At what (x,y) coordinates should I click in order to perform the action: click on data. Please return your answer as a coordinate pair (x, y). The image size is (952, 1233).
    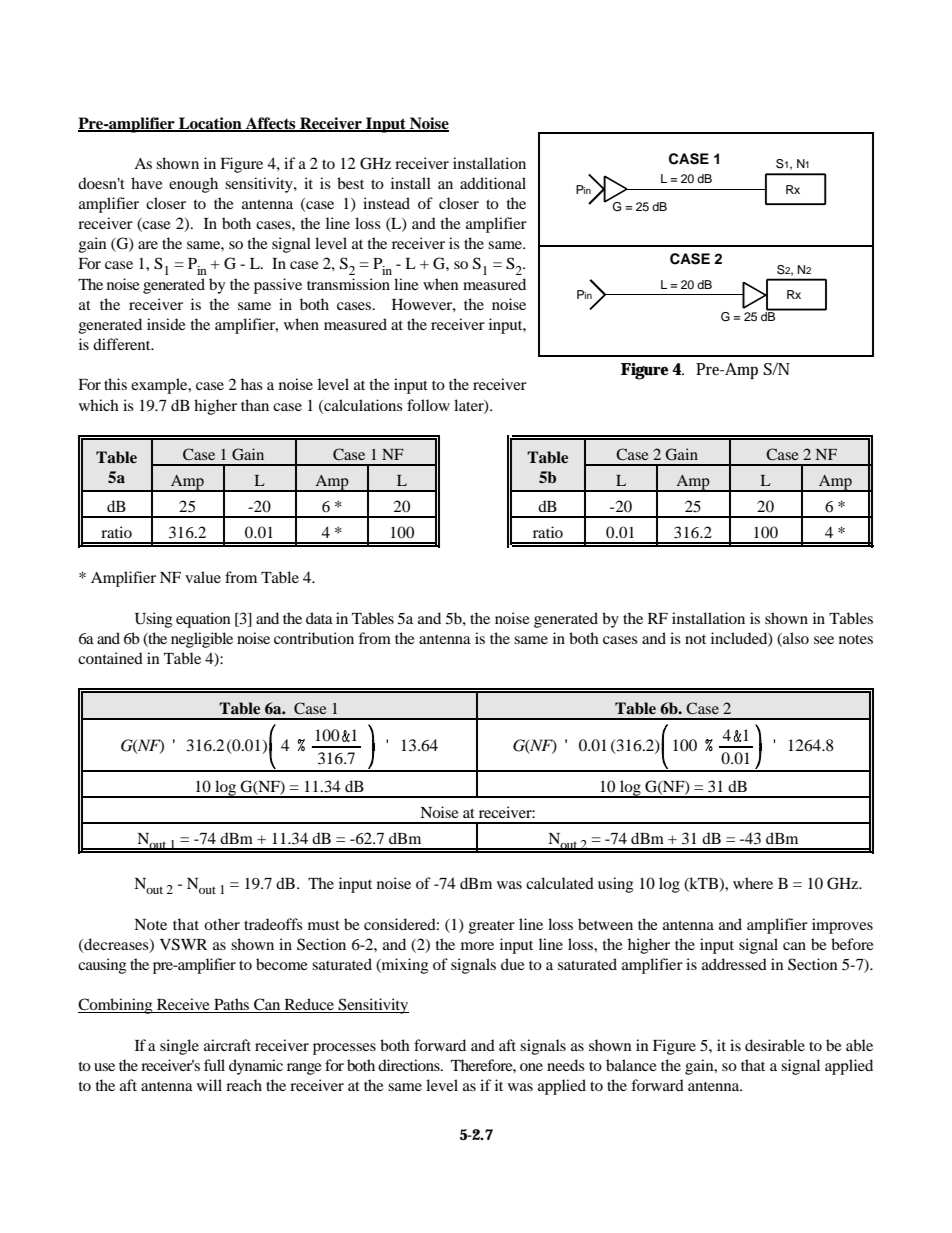
    Looking at the image, I should click on (319, 618).
